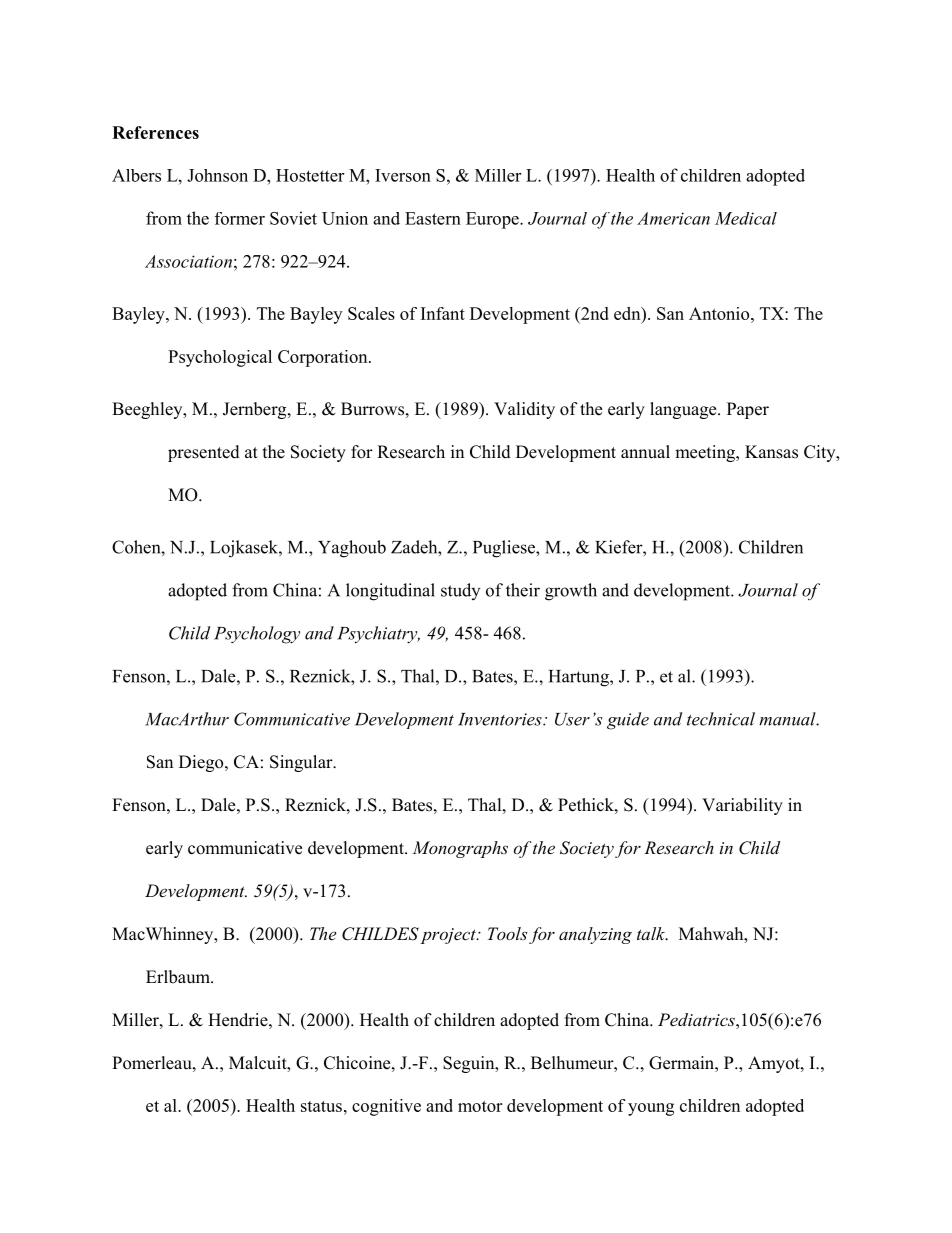 This document has width=952, height=1233. Describe the element at coordinates (501, 719) in the document. I see `Inventories` at that location.
